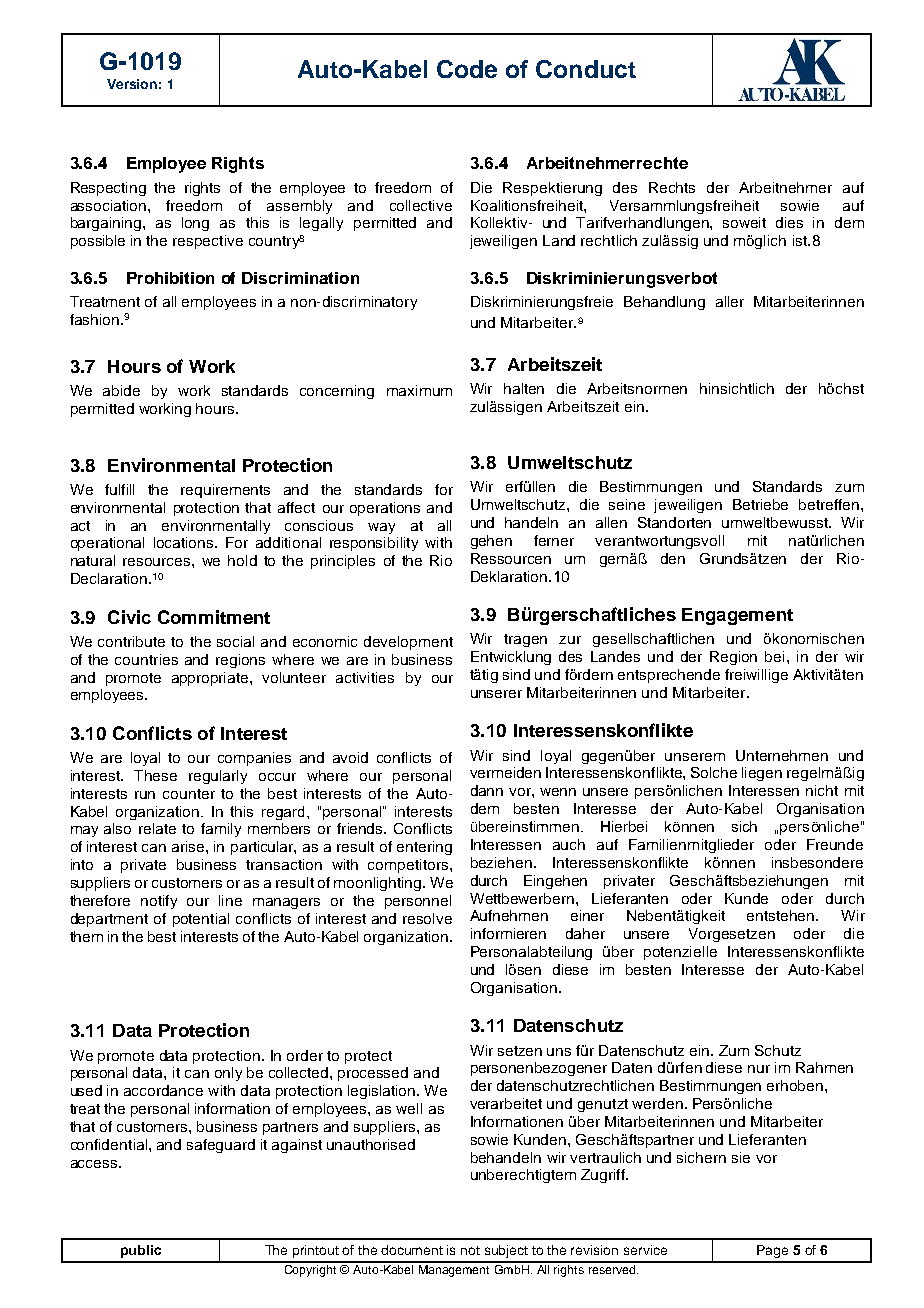 The width and height of the document is (924, 1308). I want to click on Respecting, so click(108, 189).
